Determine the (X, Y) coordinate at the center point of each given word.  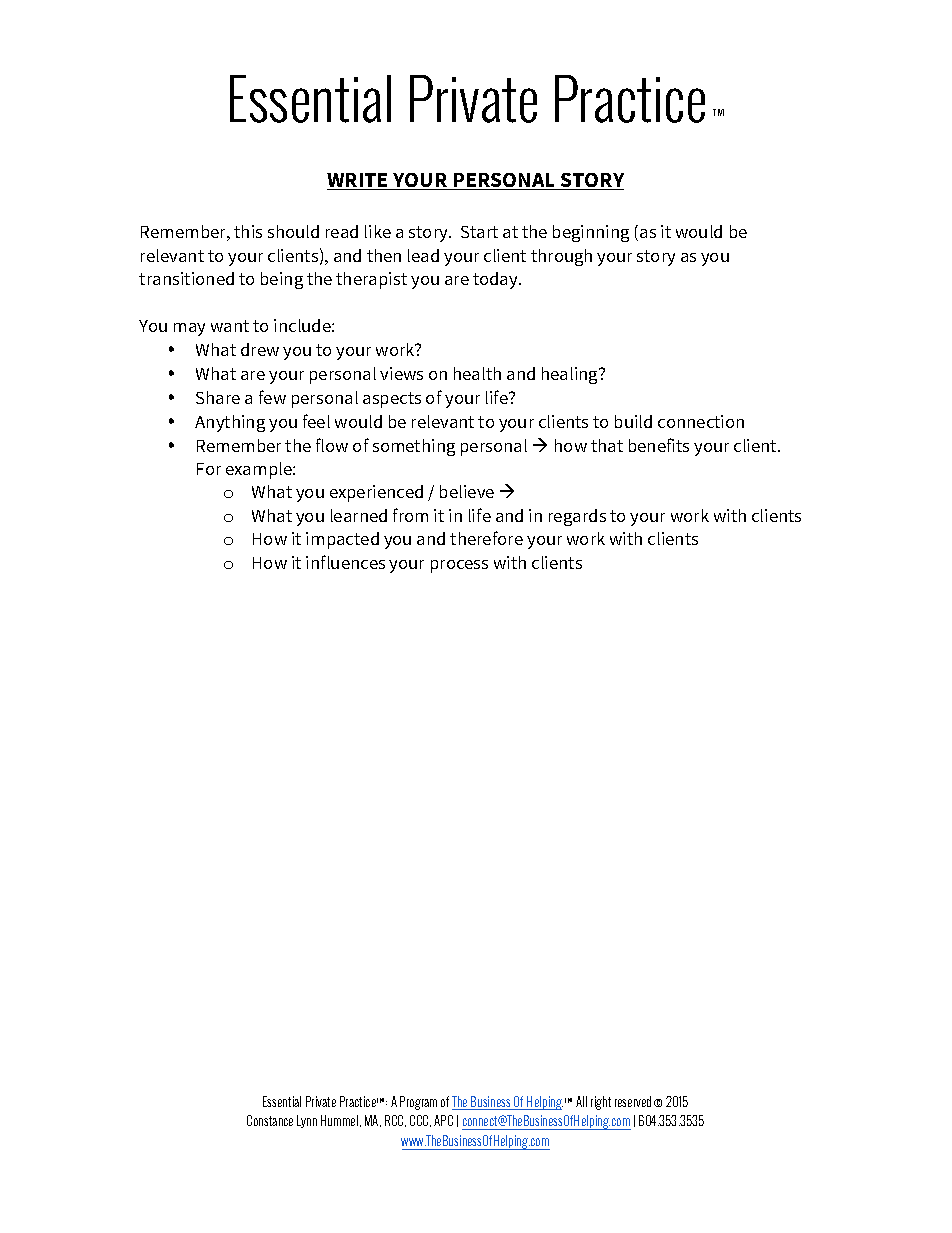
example (260, 470)
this (248, 231)
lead (423, 255)
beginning (591, 233)
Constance (270, 1120)
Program (418, 1103)
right (601, 1103)
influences (345, 562)
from (410, 515)
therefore (486, 538)
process (459, 566)
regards (577, 517)
